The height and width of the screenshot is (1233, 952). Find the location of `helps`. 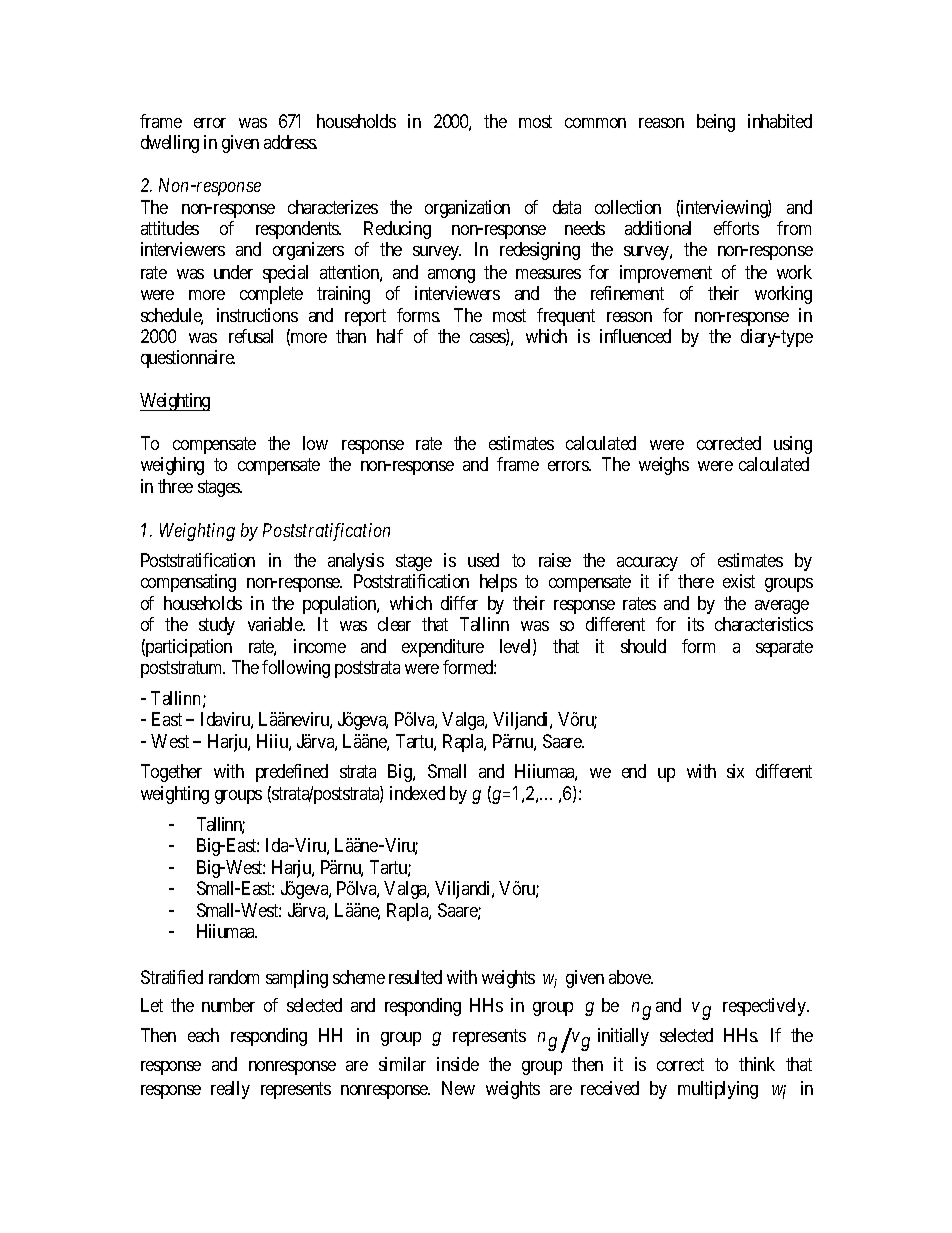

helps is located at coordinates (498, 583).
